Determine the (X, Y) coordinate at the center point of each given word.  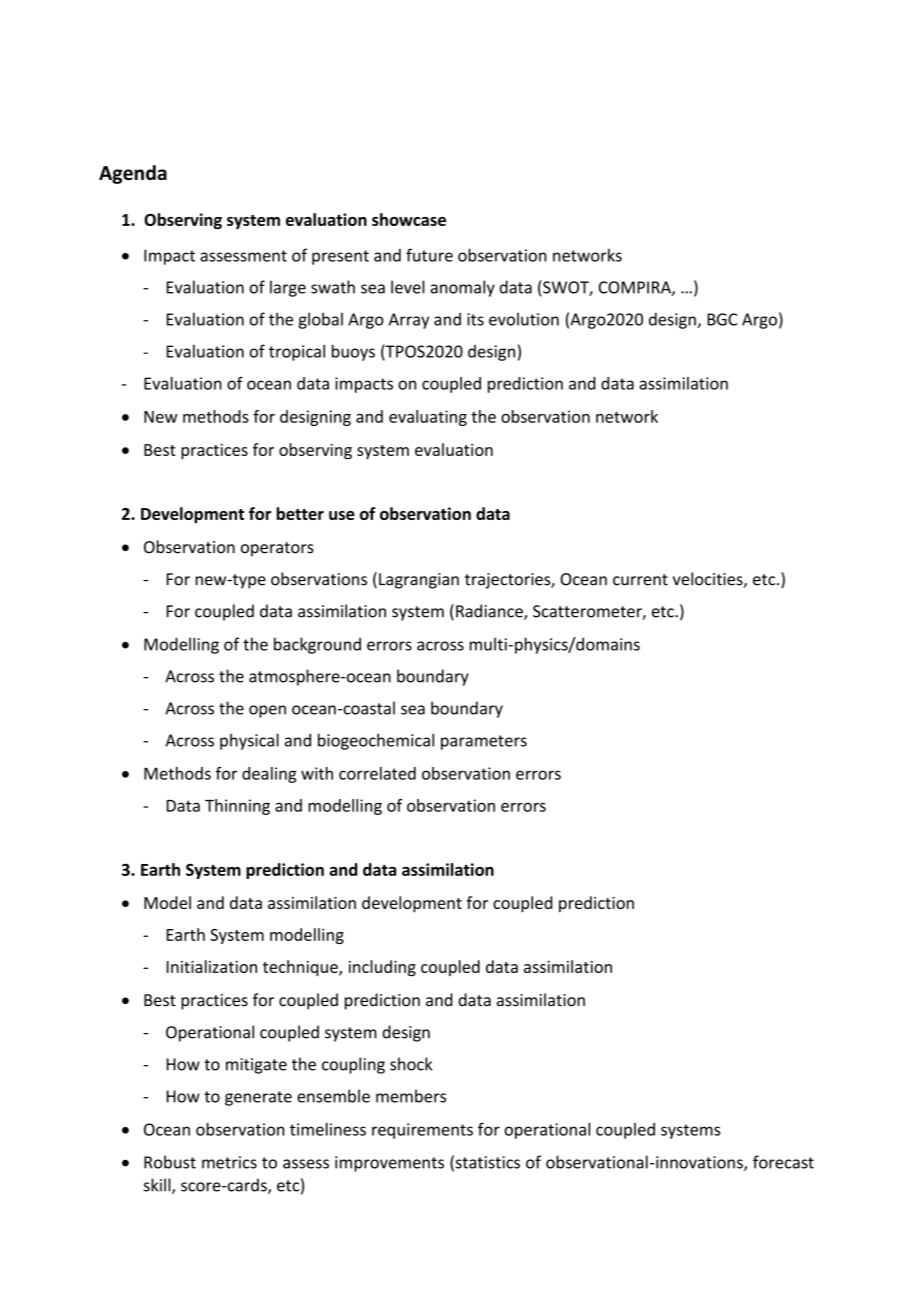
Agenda (133, 174)
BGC (722, 319)
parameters (484, 742)
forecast (783, 1162)
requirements (422, 1131)
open (267, 711)
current (640, 580)
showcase (409, 219)
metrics (229, 1162)
